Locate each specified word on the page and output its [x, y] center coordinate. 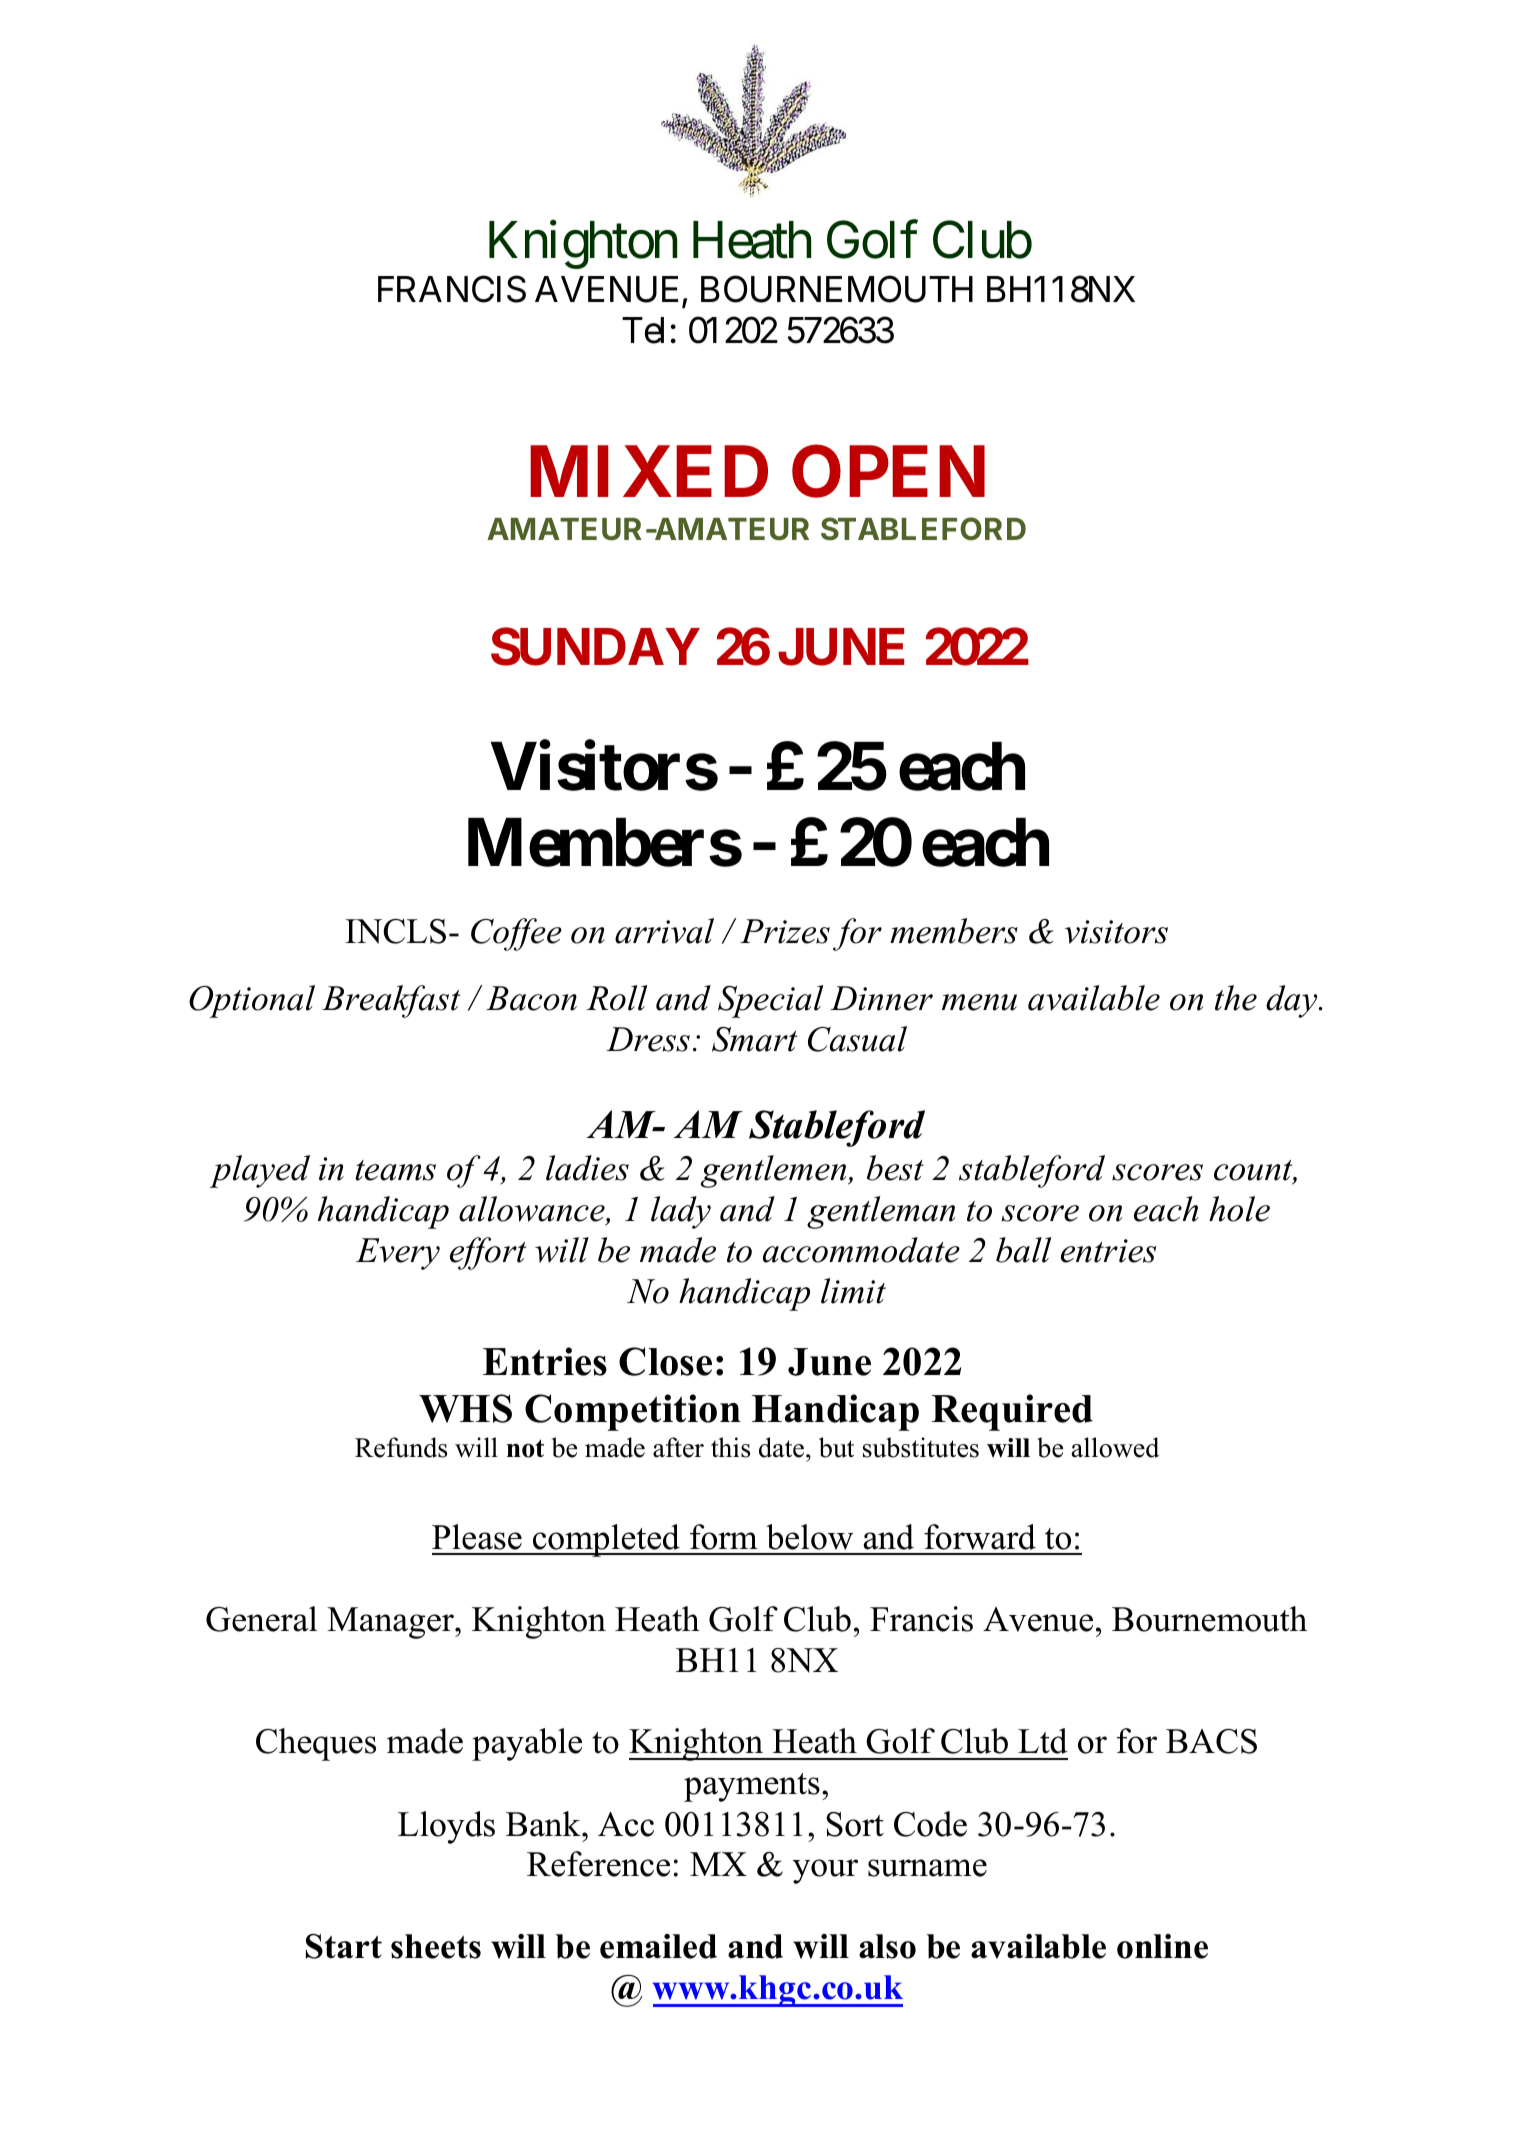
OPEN [888, 471]
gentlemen [775, 1171]
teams [395, 1170]
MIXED [649, 471]
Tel [643, 330]
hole [1239, 1209]
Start [344, 1946]
